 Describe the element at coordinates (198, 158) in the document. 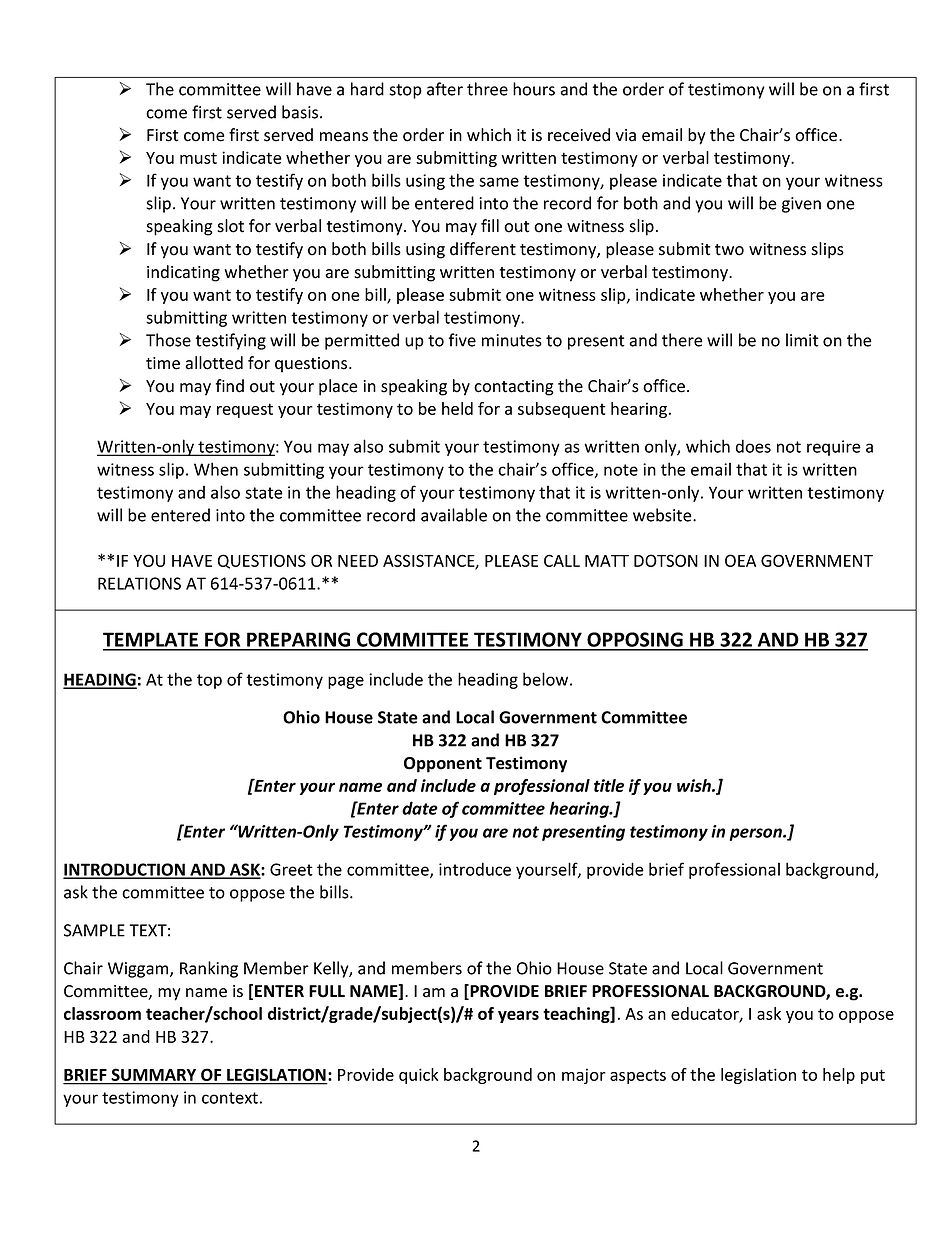

I see `must` at that location.
